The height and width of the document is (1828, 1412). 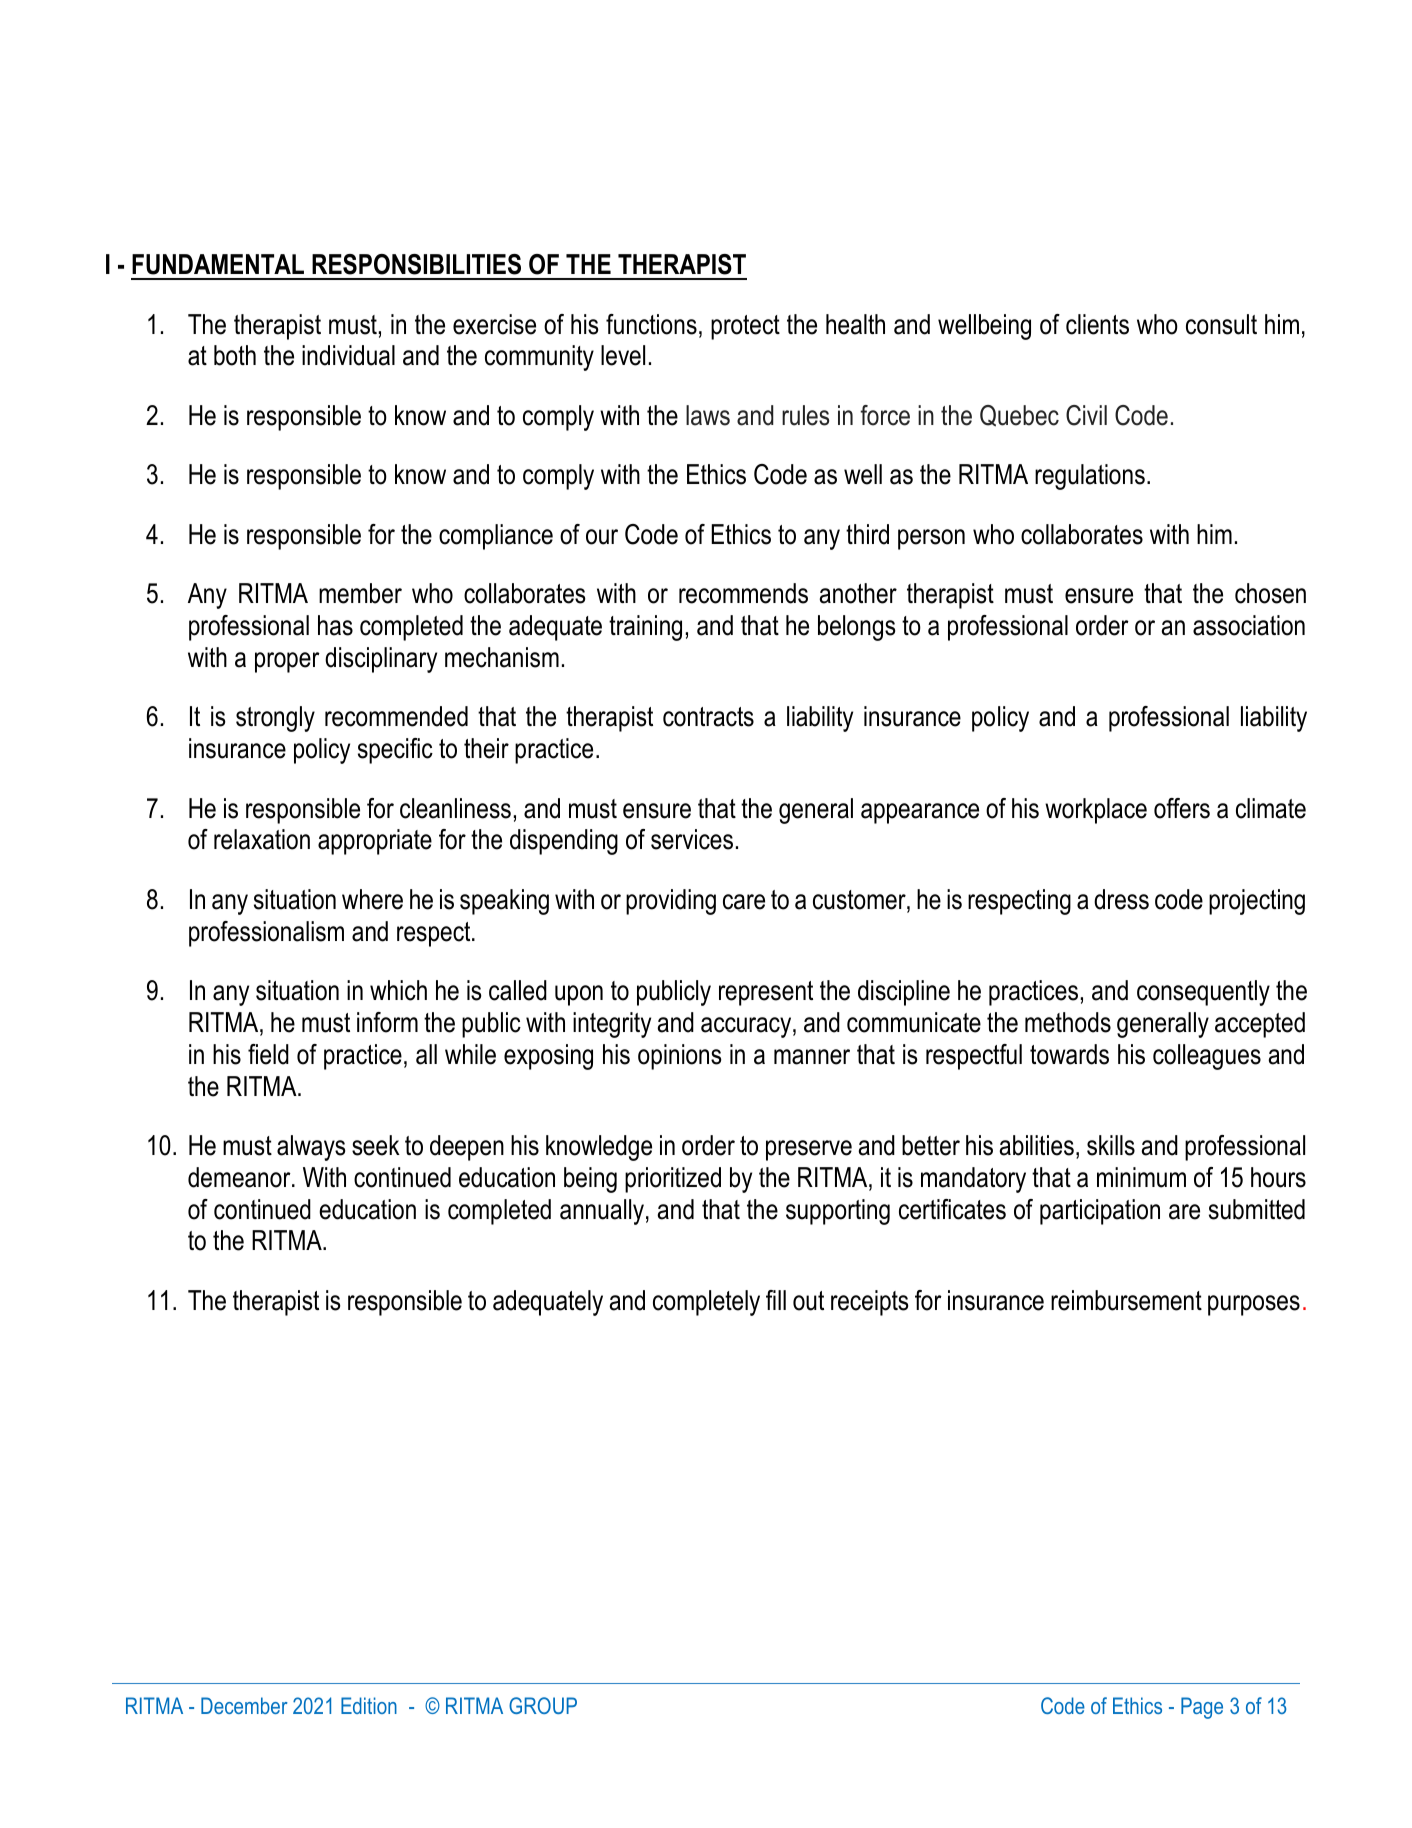 What do you see at coordinates (1097, 324) in the document?
I see `clients` at bounding box center [1097, 324].
